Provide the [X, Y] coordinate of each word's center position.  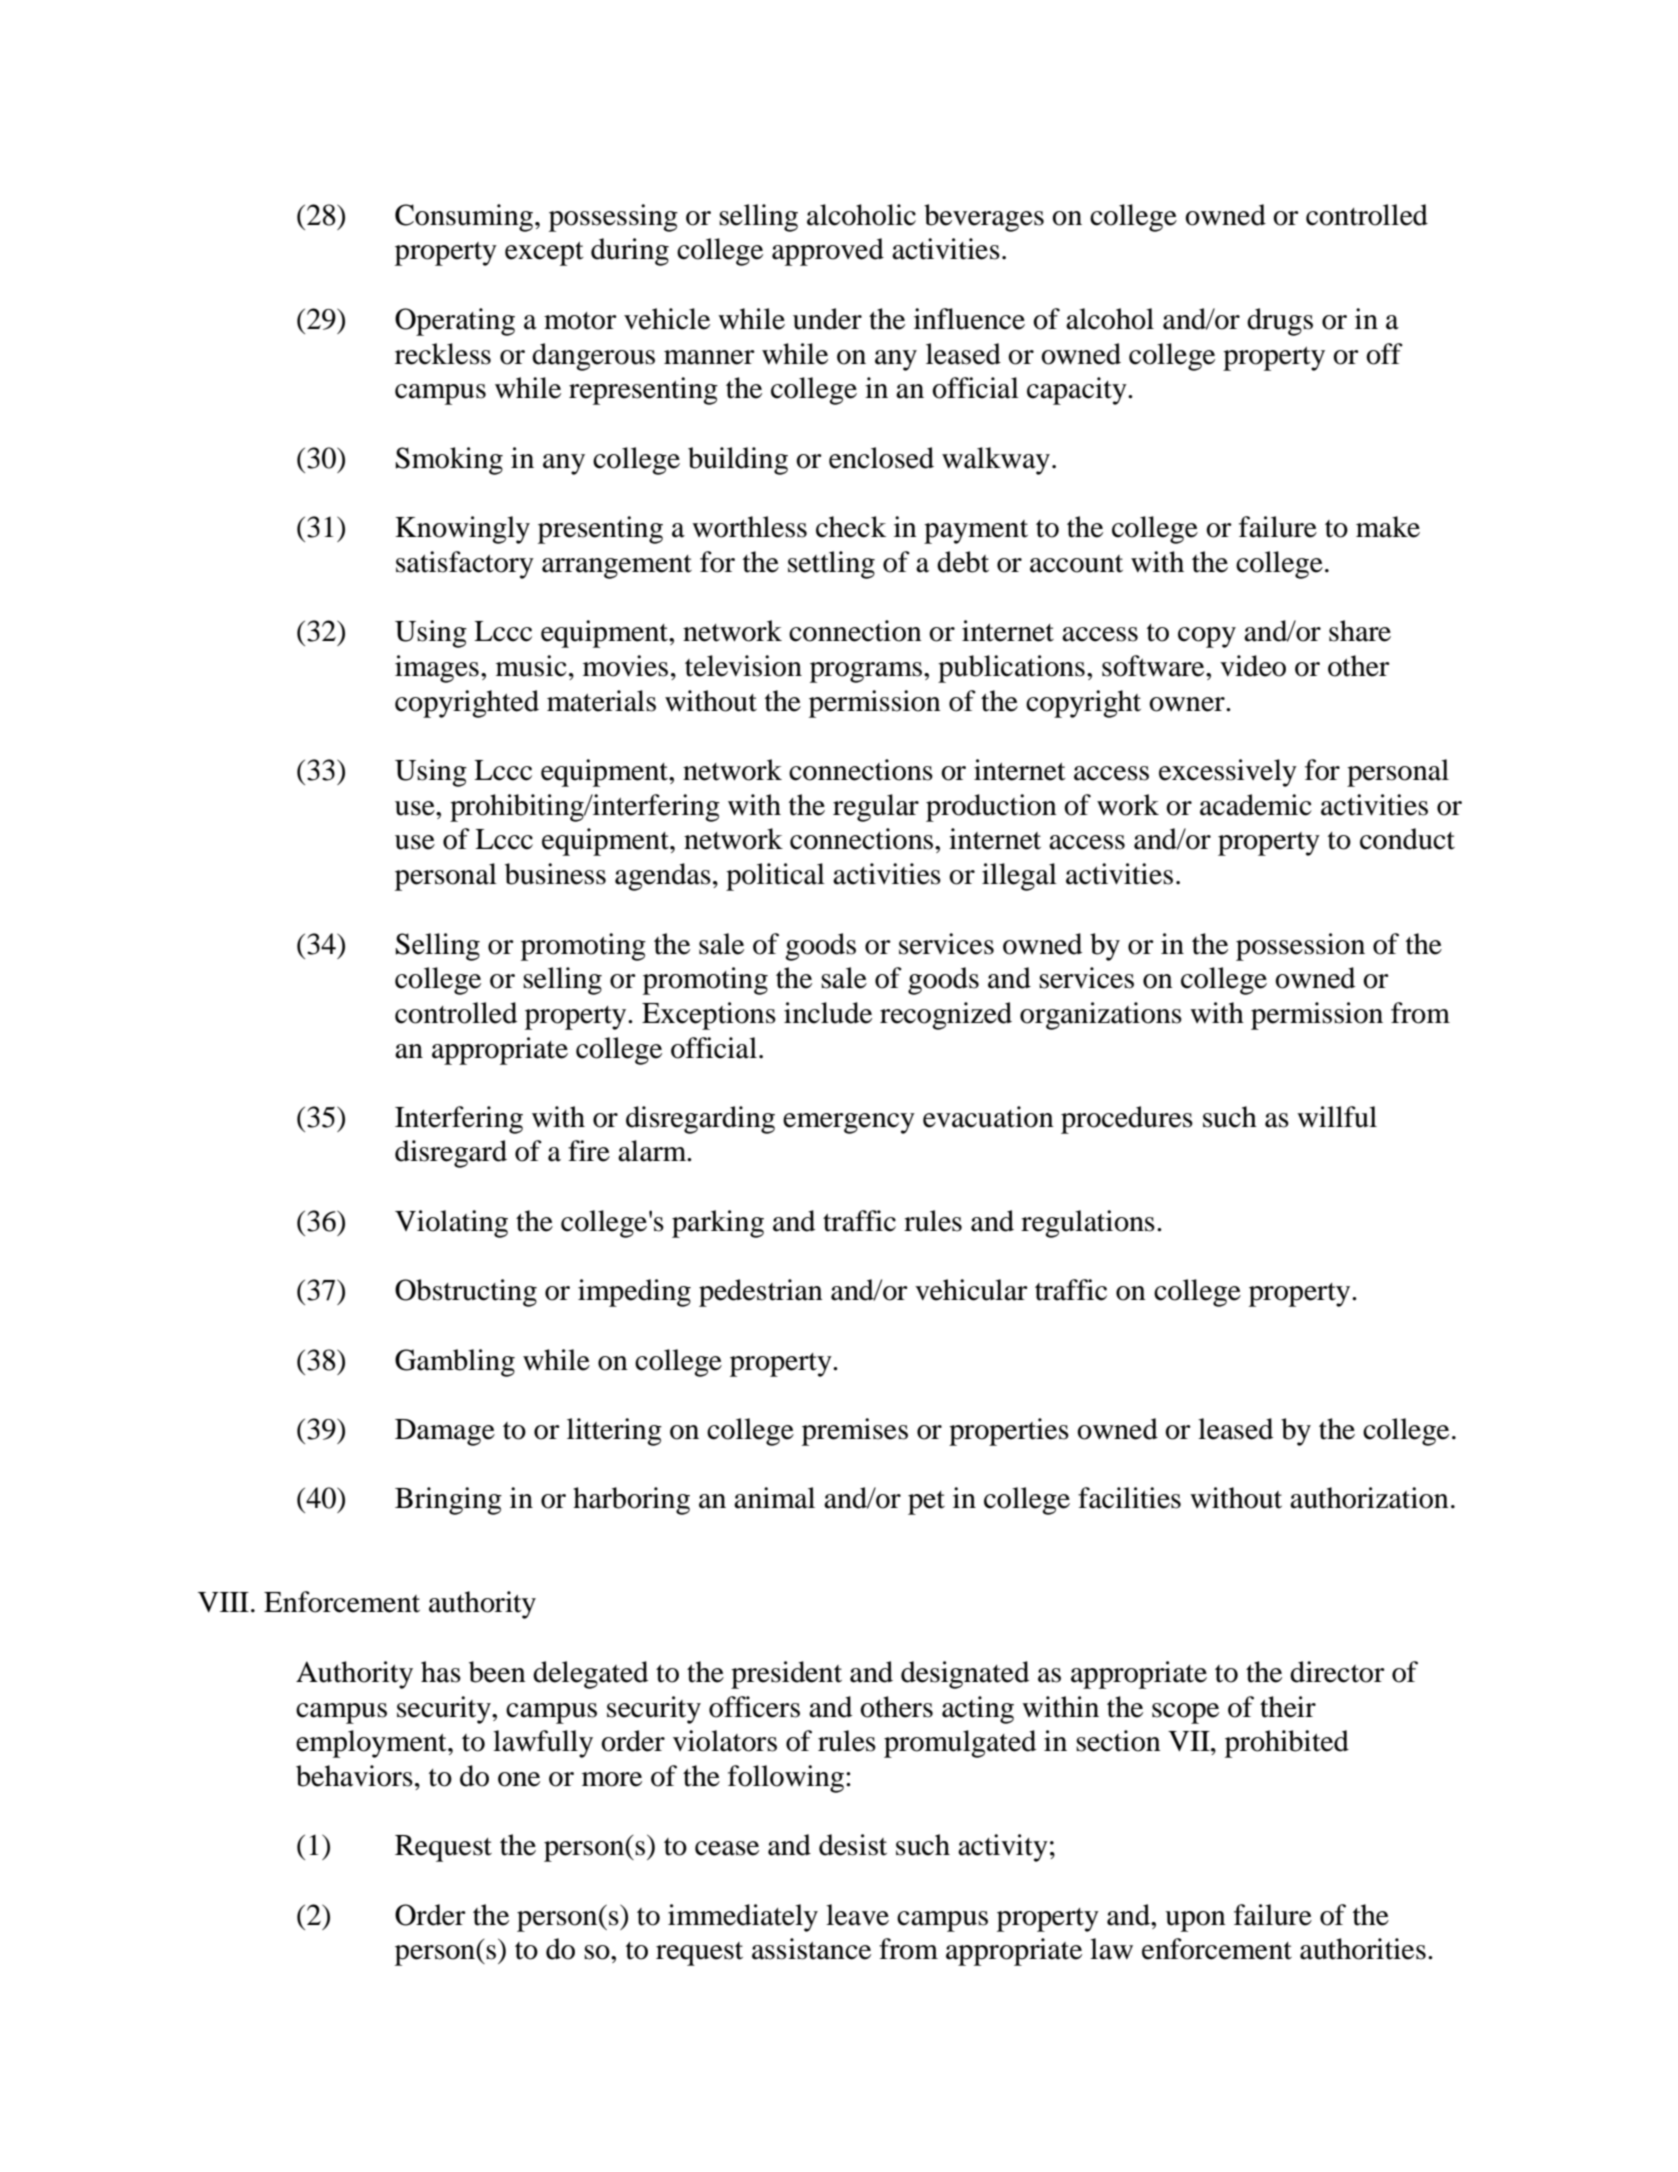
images [437, 669]
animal [774, 1498]
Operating [455, 322]
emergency [849, 1123]
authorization [1369, 1498]
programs [867, 672]
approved [828, 252]
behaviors [354, 1776]
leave [857, 1915]
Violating [451, 1224]
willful [1337, 1117]
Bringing [448, 1501]
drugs [1280, 322]
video [1253, 666]
